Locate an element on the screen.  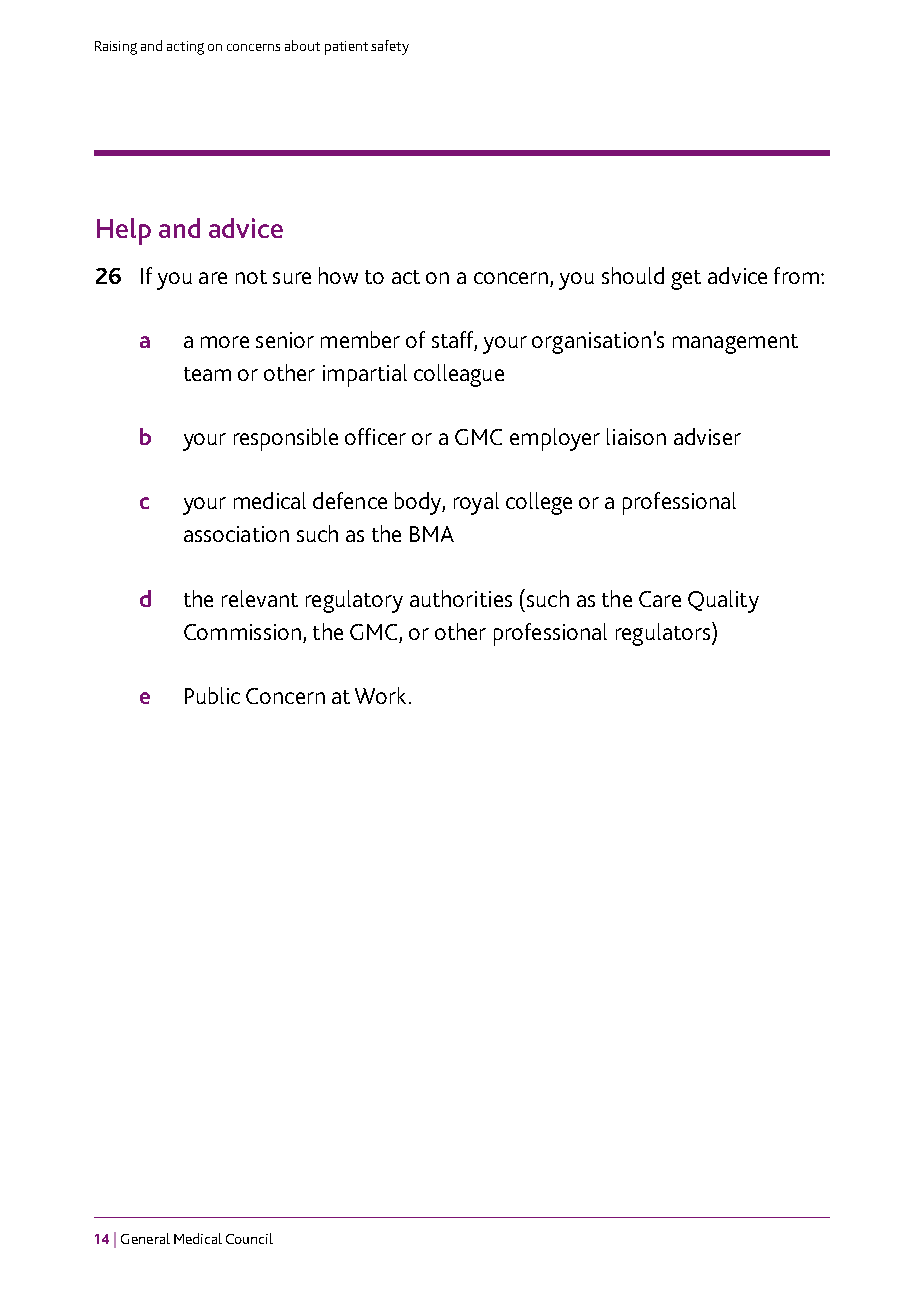
Council is located at coordinates (249, 1238).
